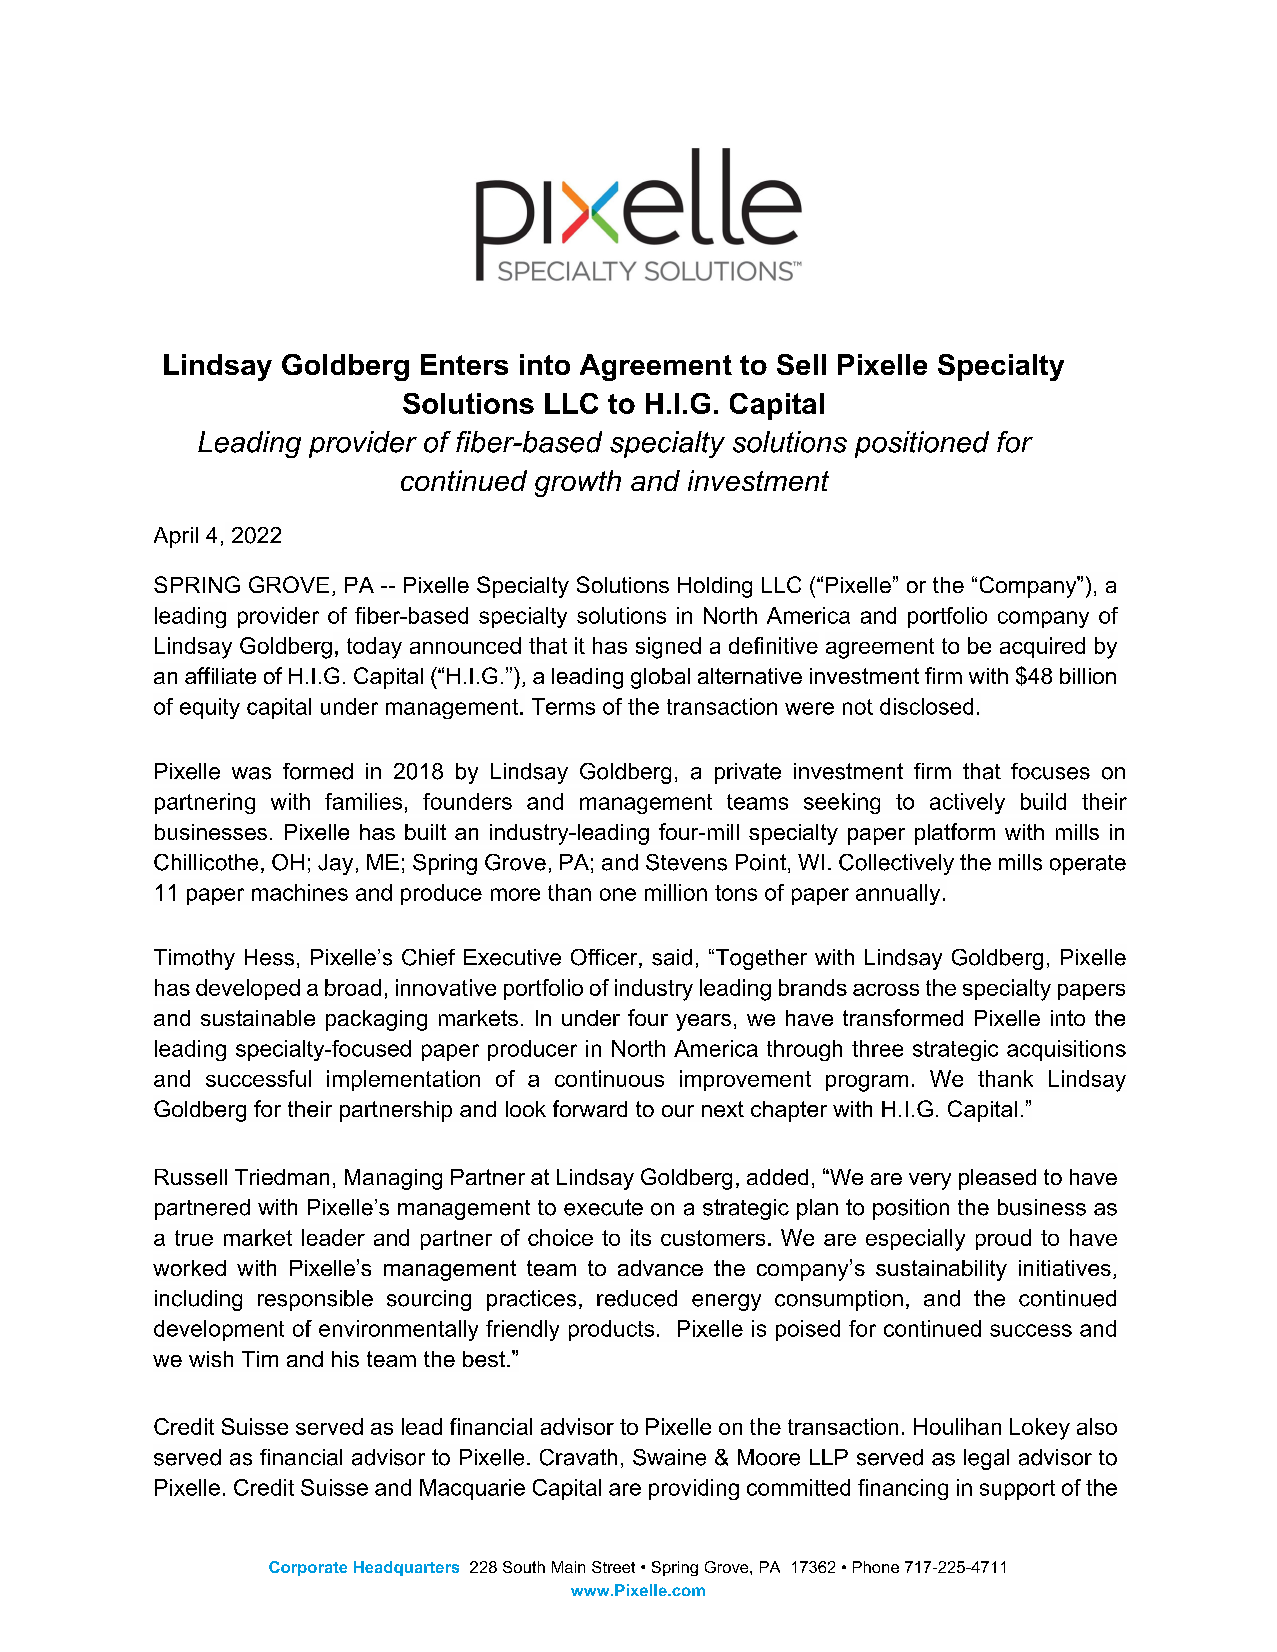 The image size is (1277, 1652). What do you see at coordinates (1042, 647) in the page?
I see `acquired` at bounding box center [1042, 647].
